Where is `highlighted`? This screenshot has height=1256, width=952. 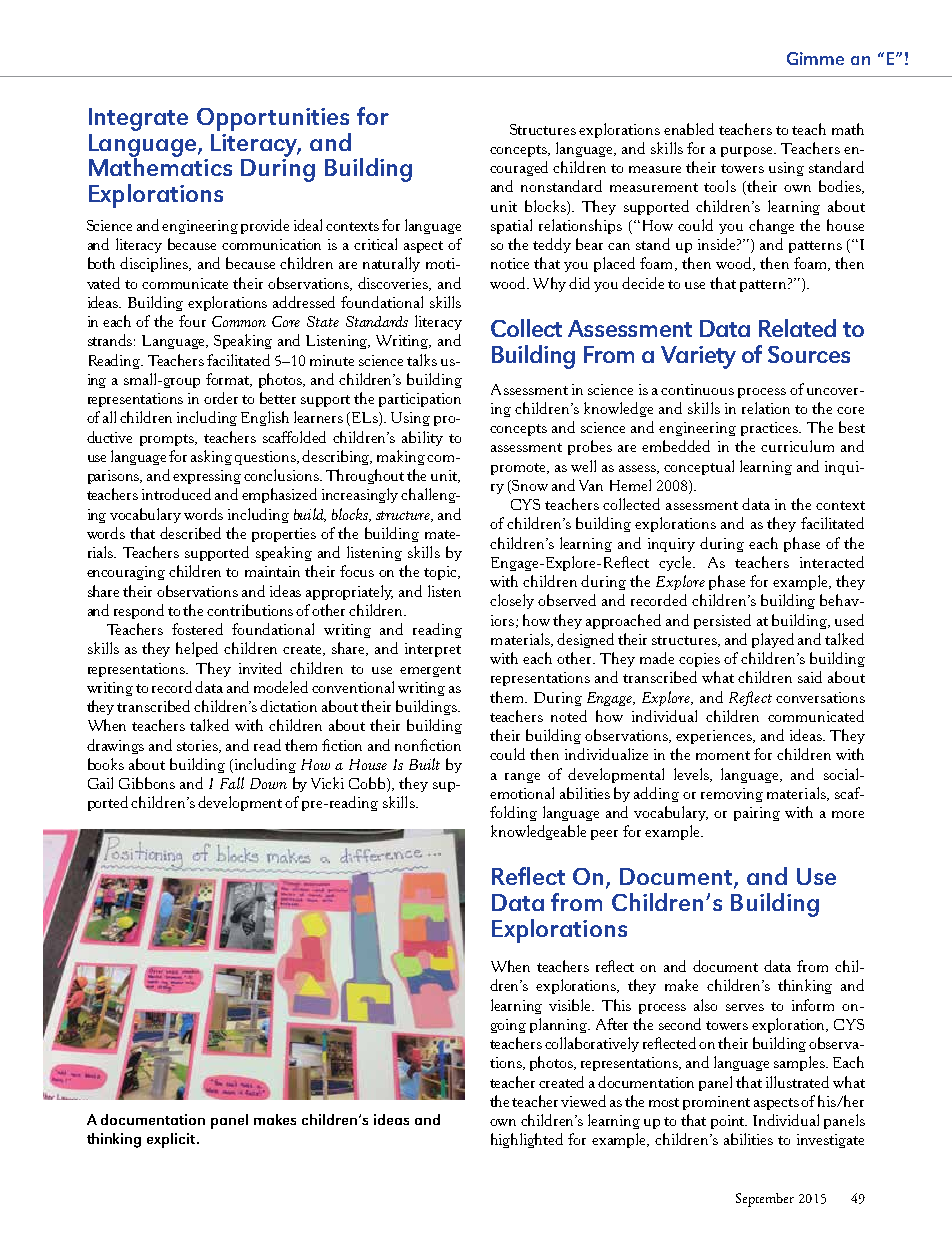 highlighted is located at coordinates (527, 1140).
